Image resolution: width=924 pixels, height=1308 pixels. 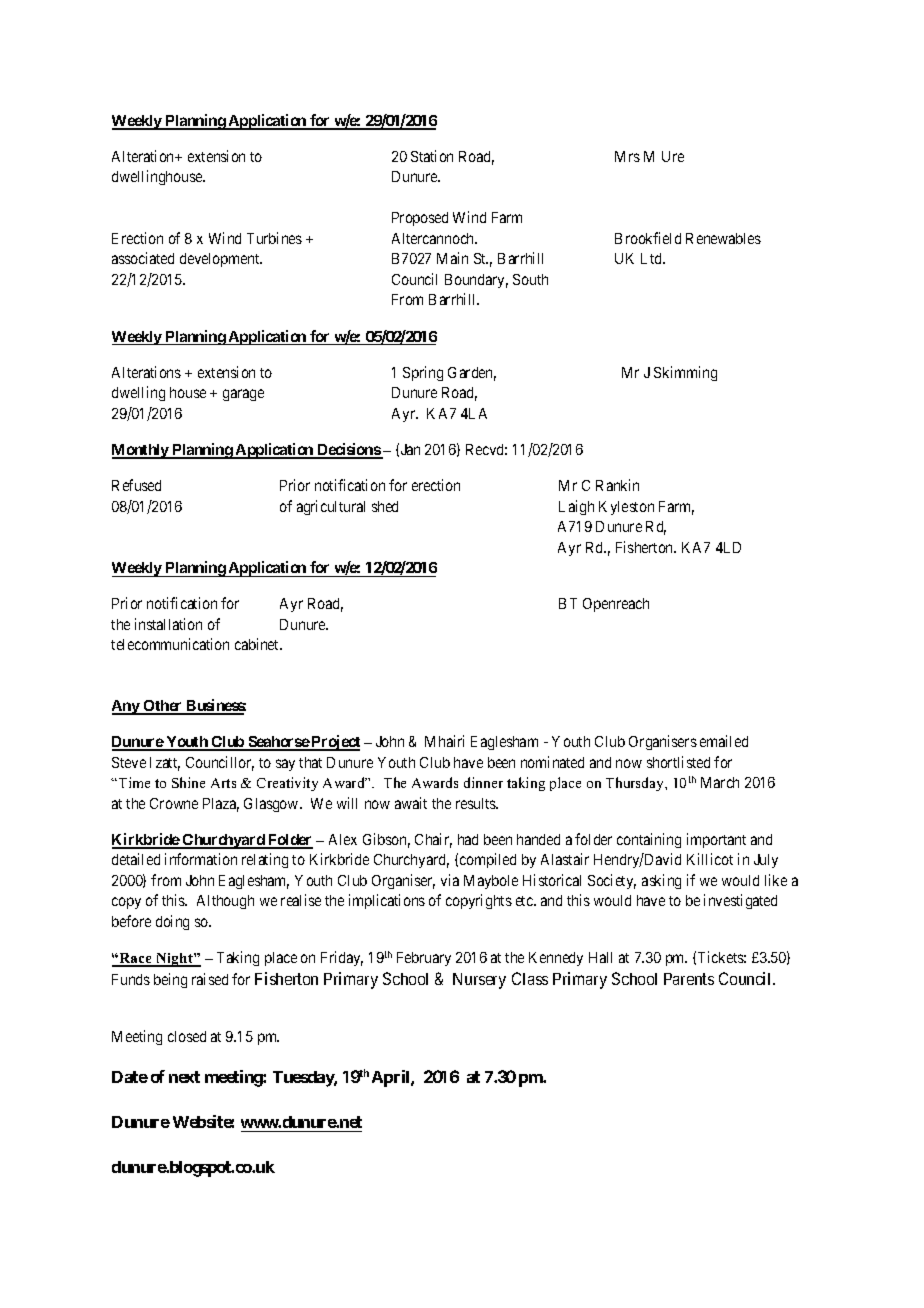 I want to click on Rankin, so click(x=617, y=485).
